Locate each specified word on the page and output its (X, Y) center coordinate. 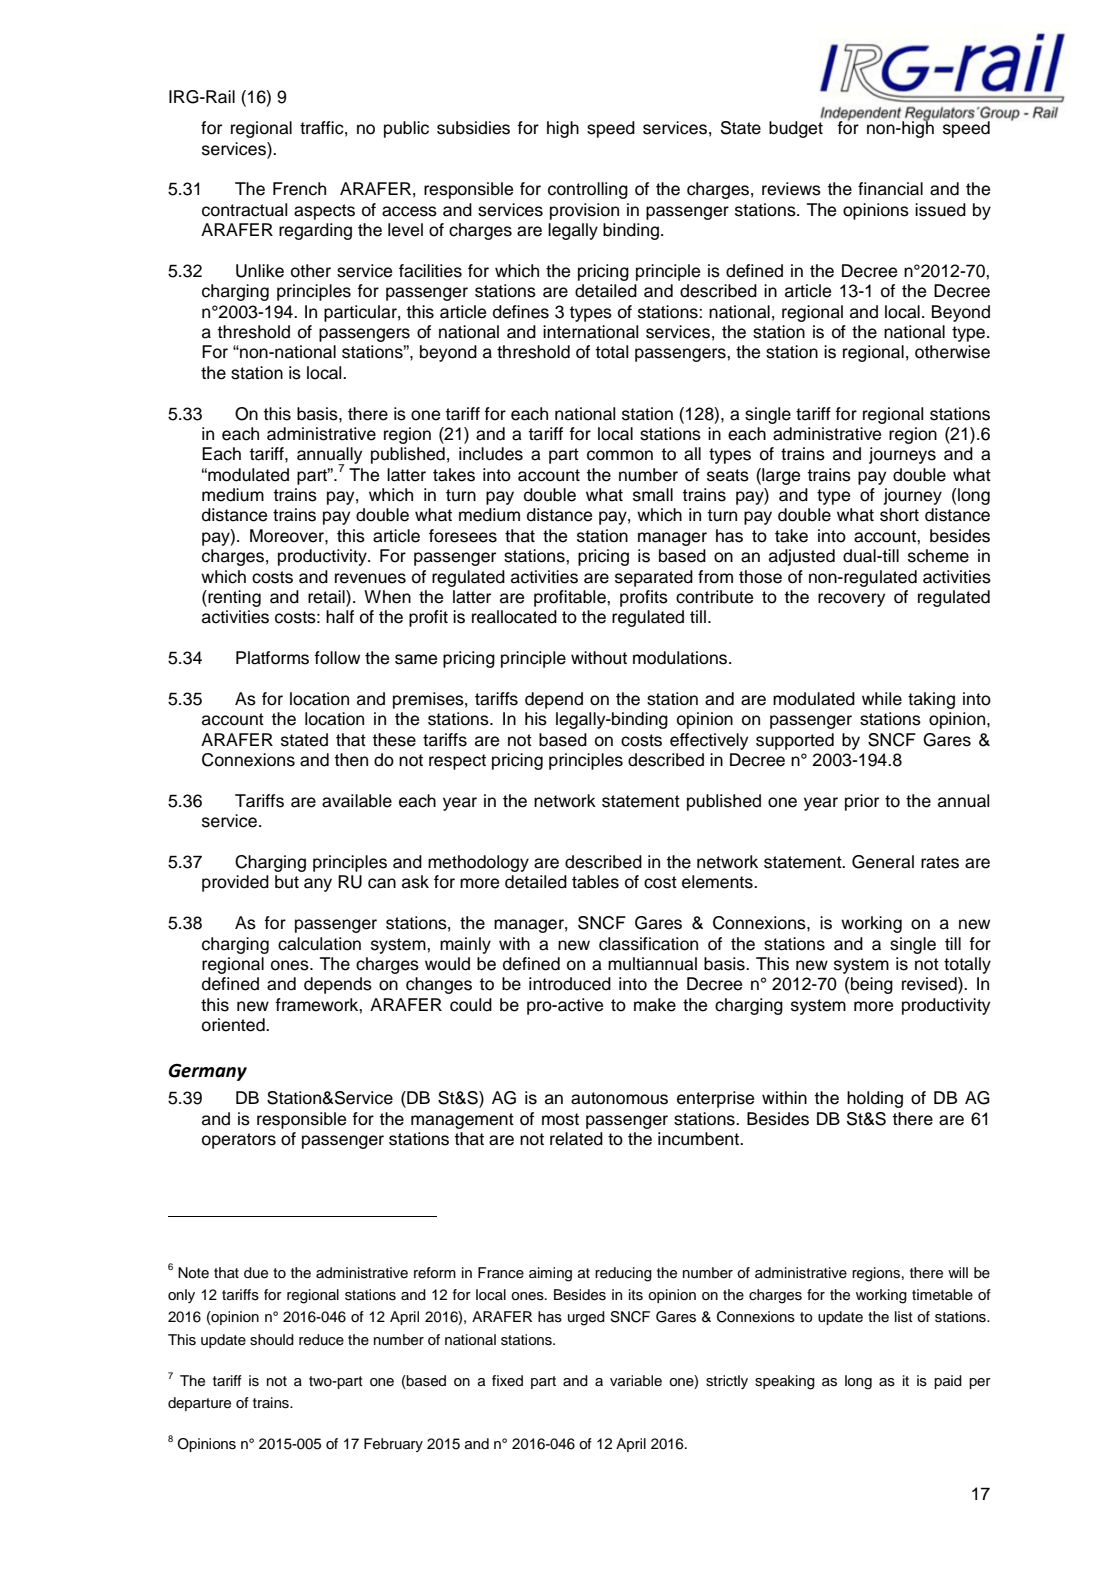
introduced (570, 984)
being (872, 985)
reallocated (514, 617)
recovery (851, 600)
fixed (507, 1380)
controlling (588, 190)
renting (233, 598)
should (272, 1340)
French (299, 189)
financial (890, 189)
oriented (234, 1025)
